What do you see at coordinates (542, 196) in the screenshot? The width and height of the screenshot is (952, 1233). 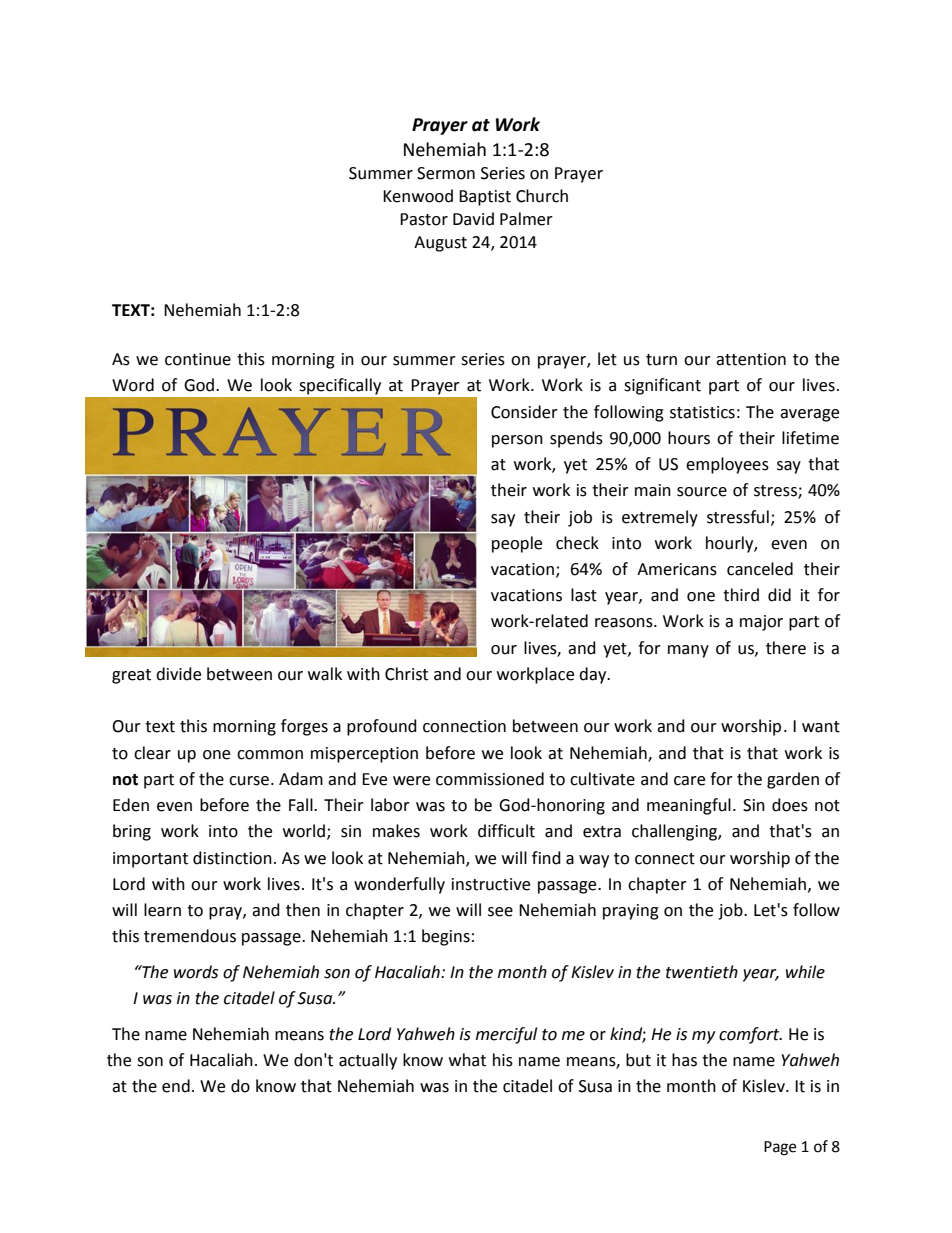 I see `Church` at bounding box center [542, 196].
